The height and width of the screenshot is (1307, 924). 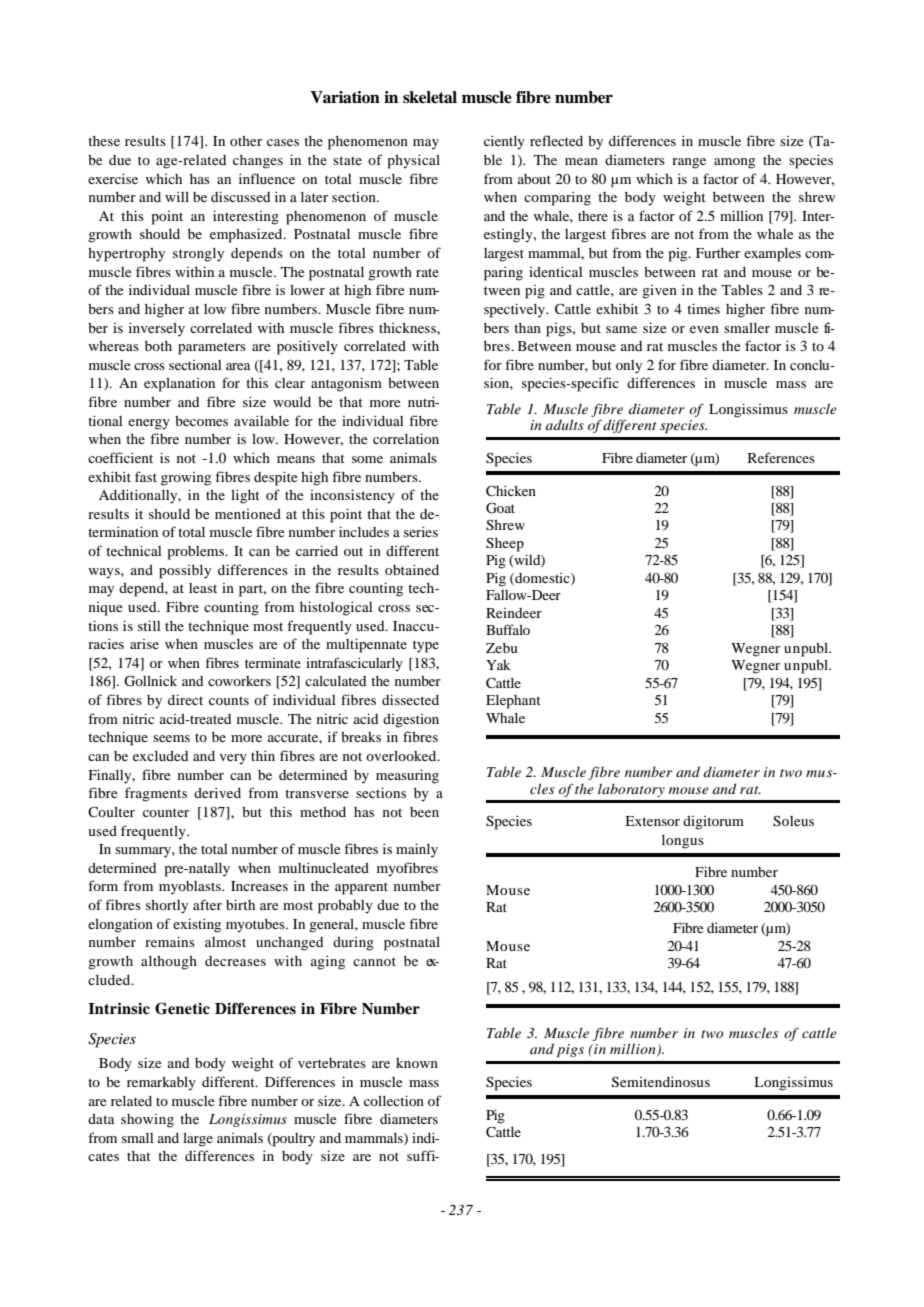 What do you see at coordinates (203, 588) in the screenshot?
I see `least` at bounding box center [203, 588].
